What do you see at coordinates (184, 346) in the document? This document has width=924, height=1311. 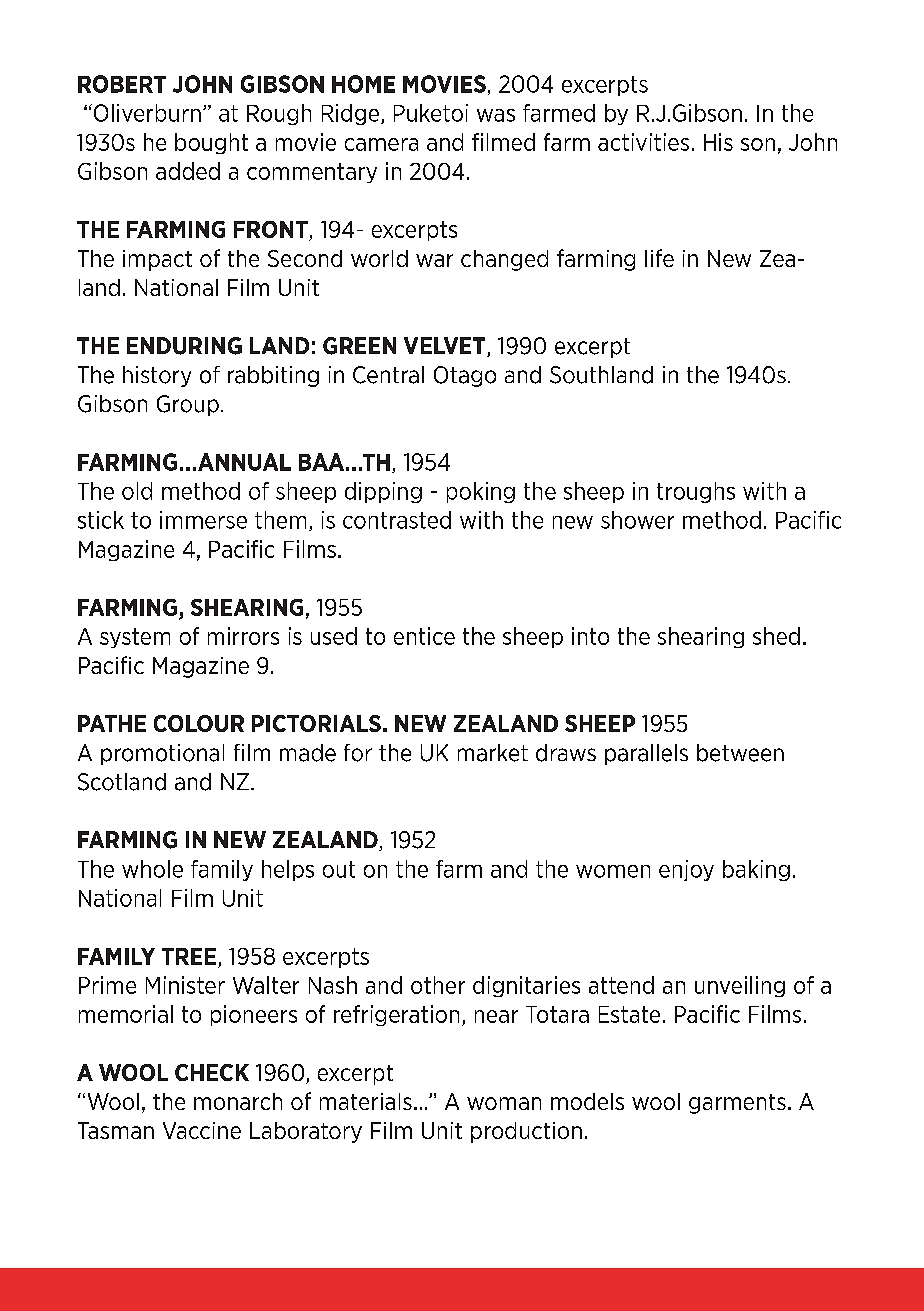 I see `ENDURING` at bounding box center [184, 346].
